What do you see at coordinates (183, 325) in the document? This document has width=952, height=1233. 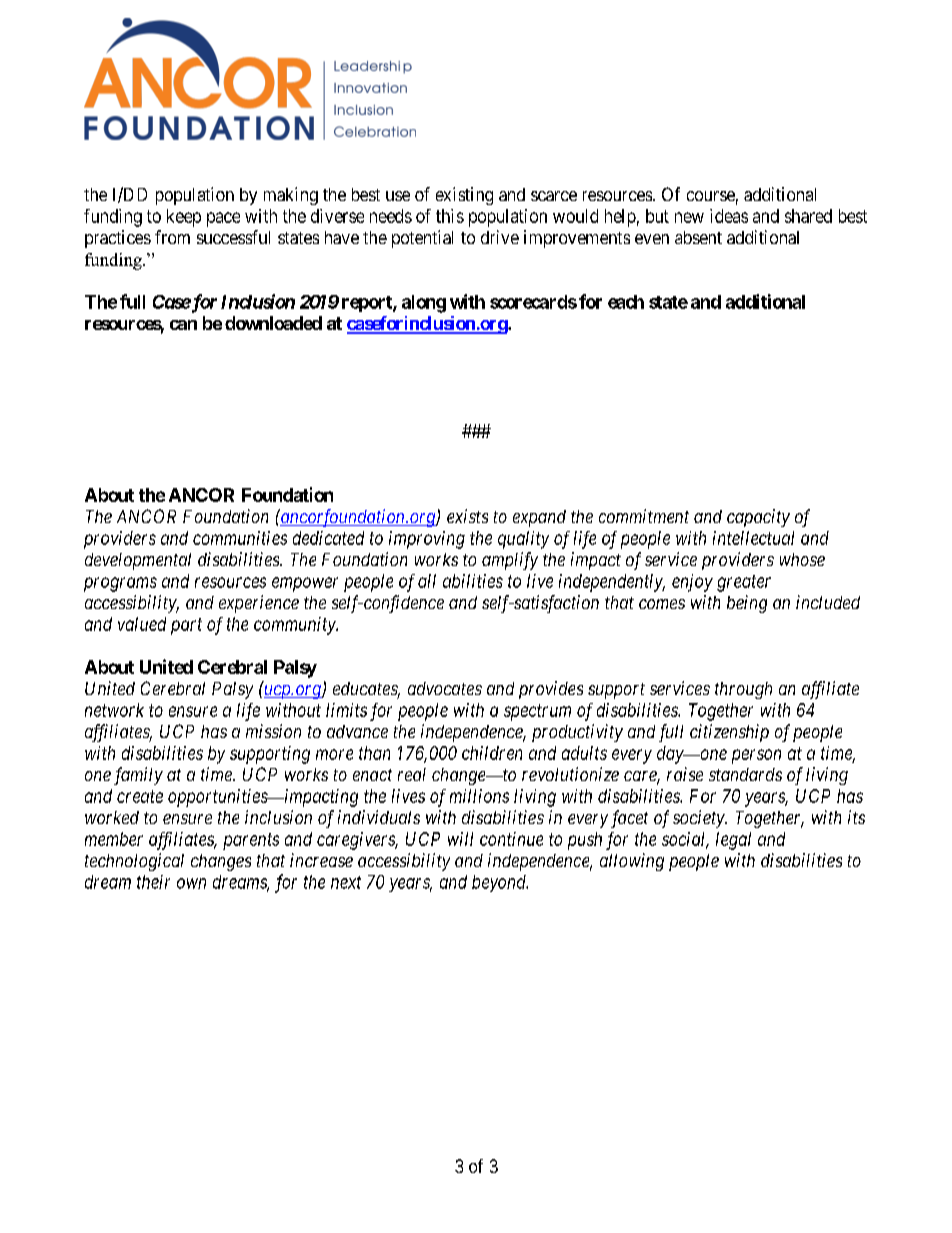 I see `can` at bounding box center [183, 325].
